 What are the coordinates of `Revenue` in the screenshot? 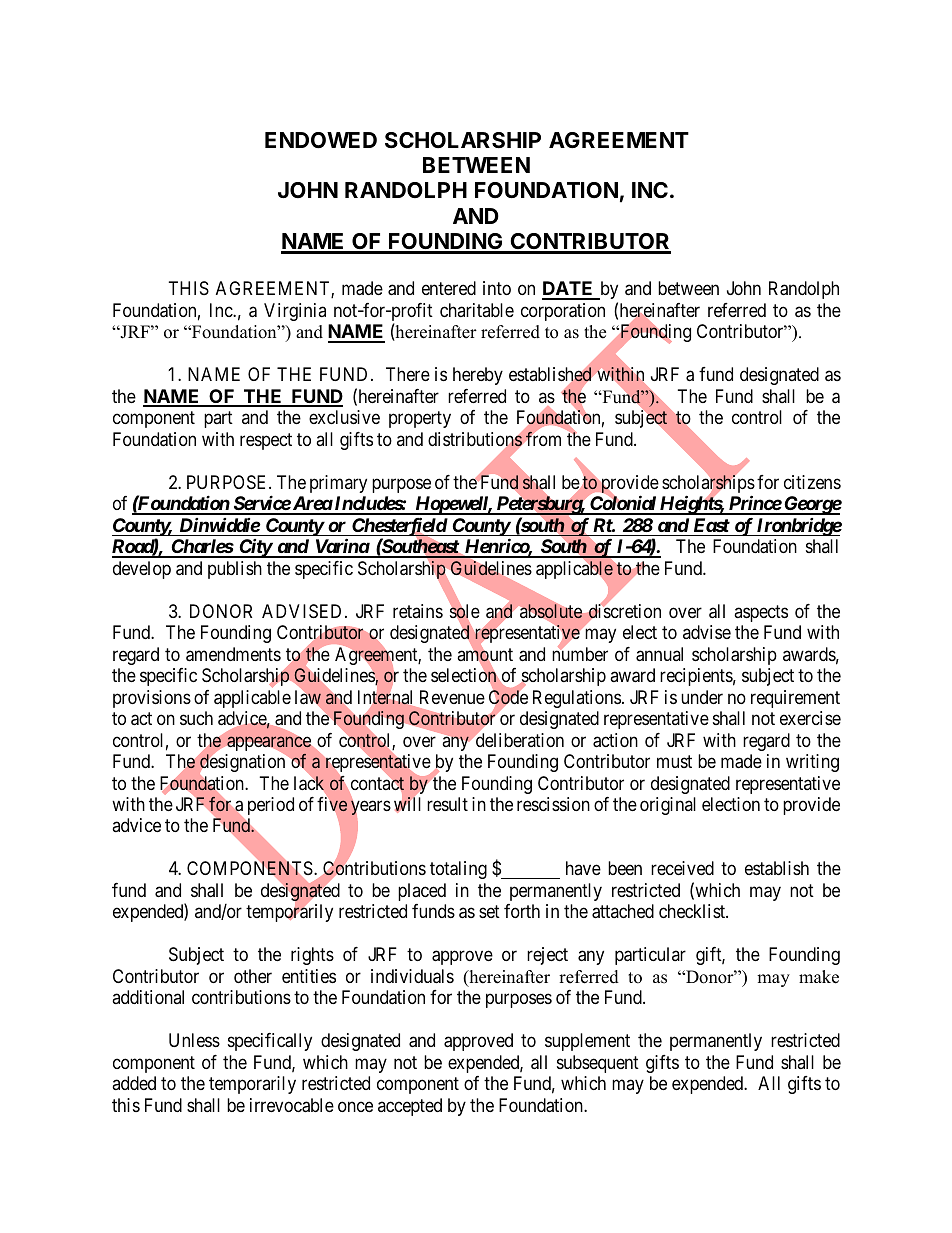 It's located at (452, 697).
